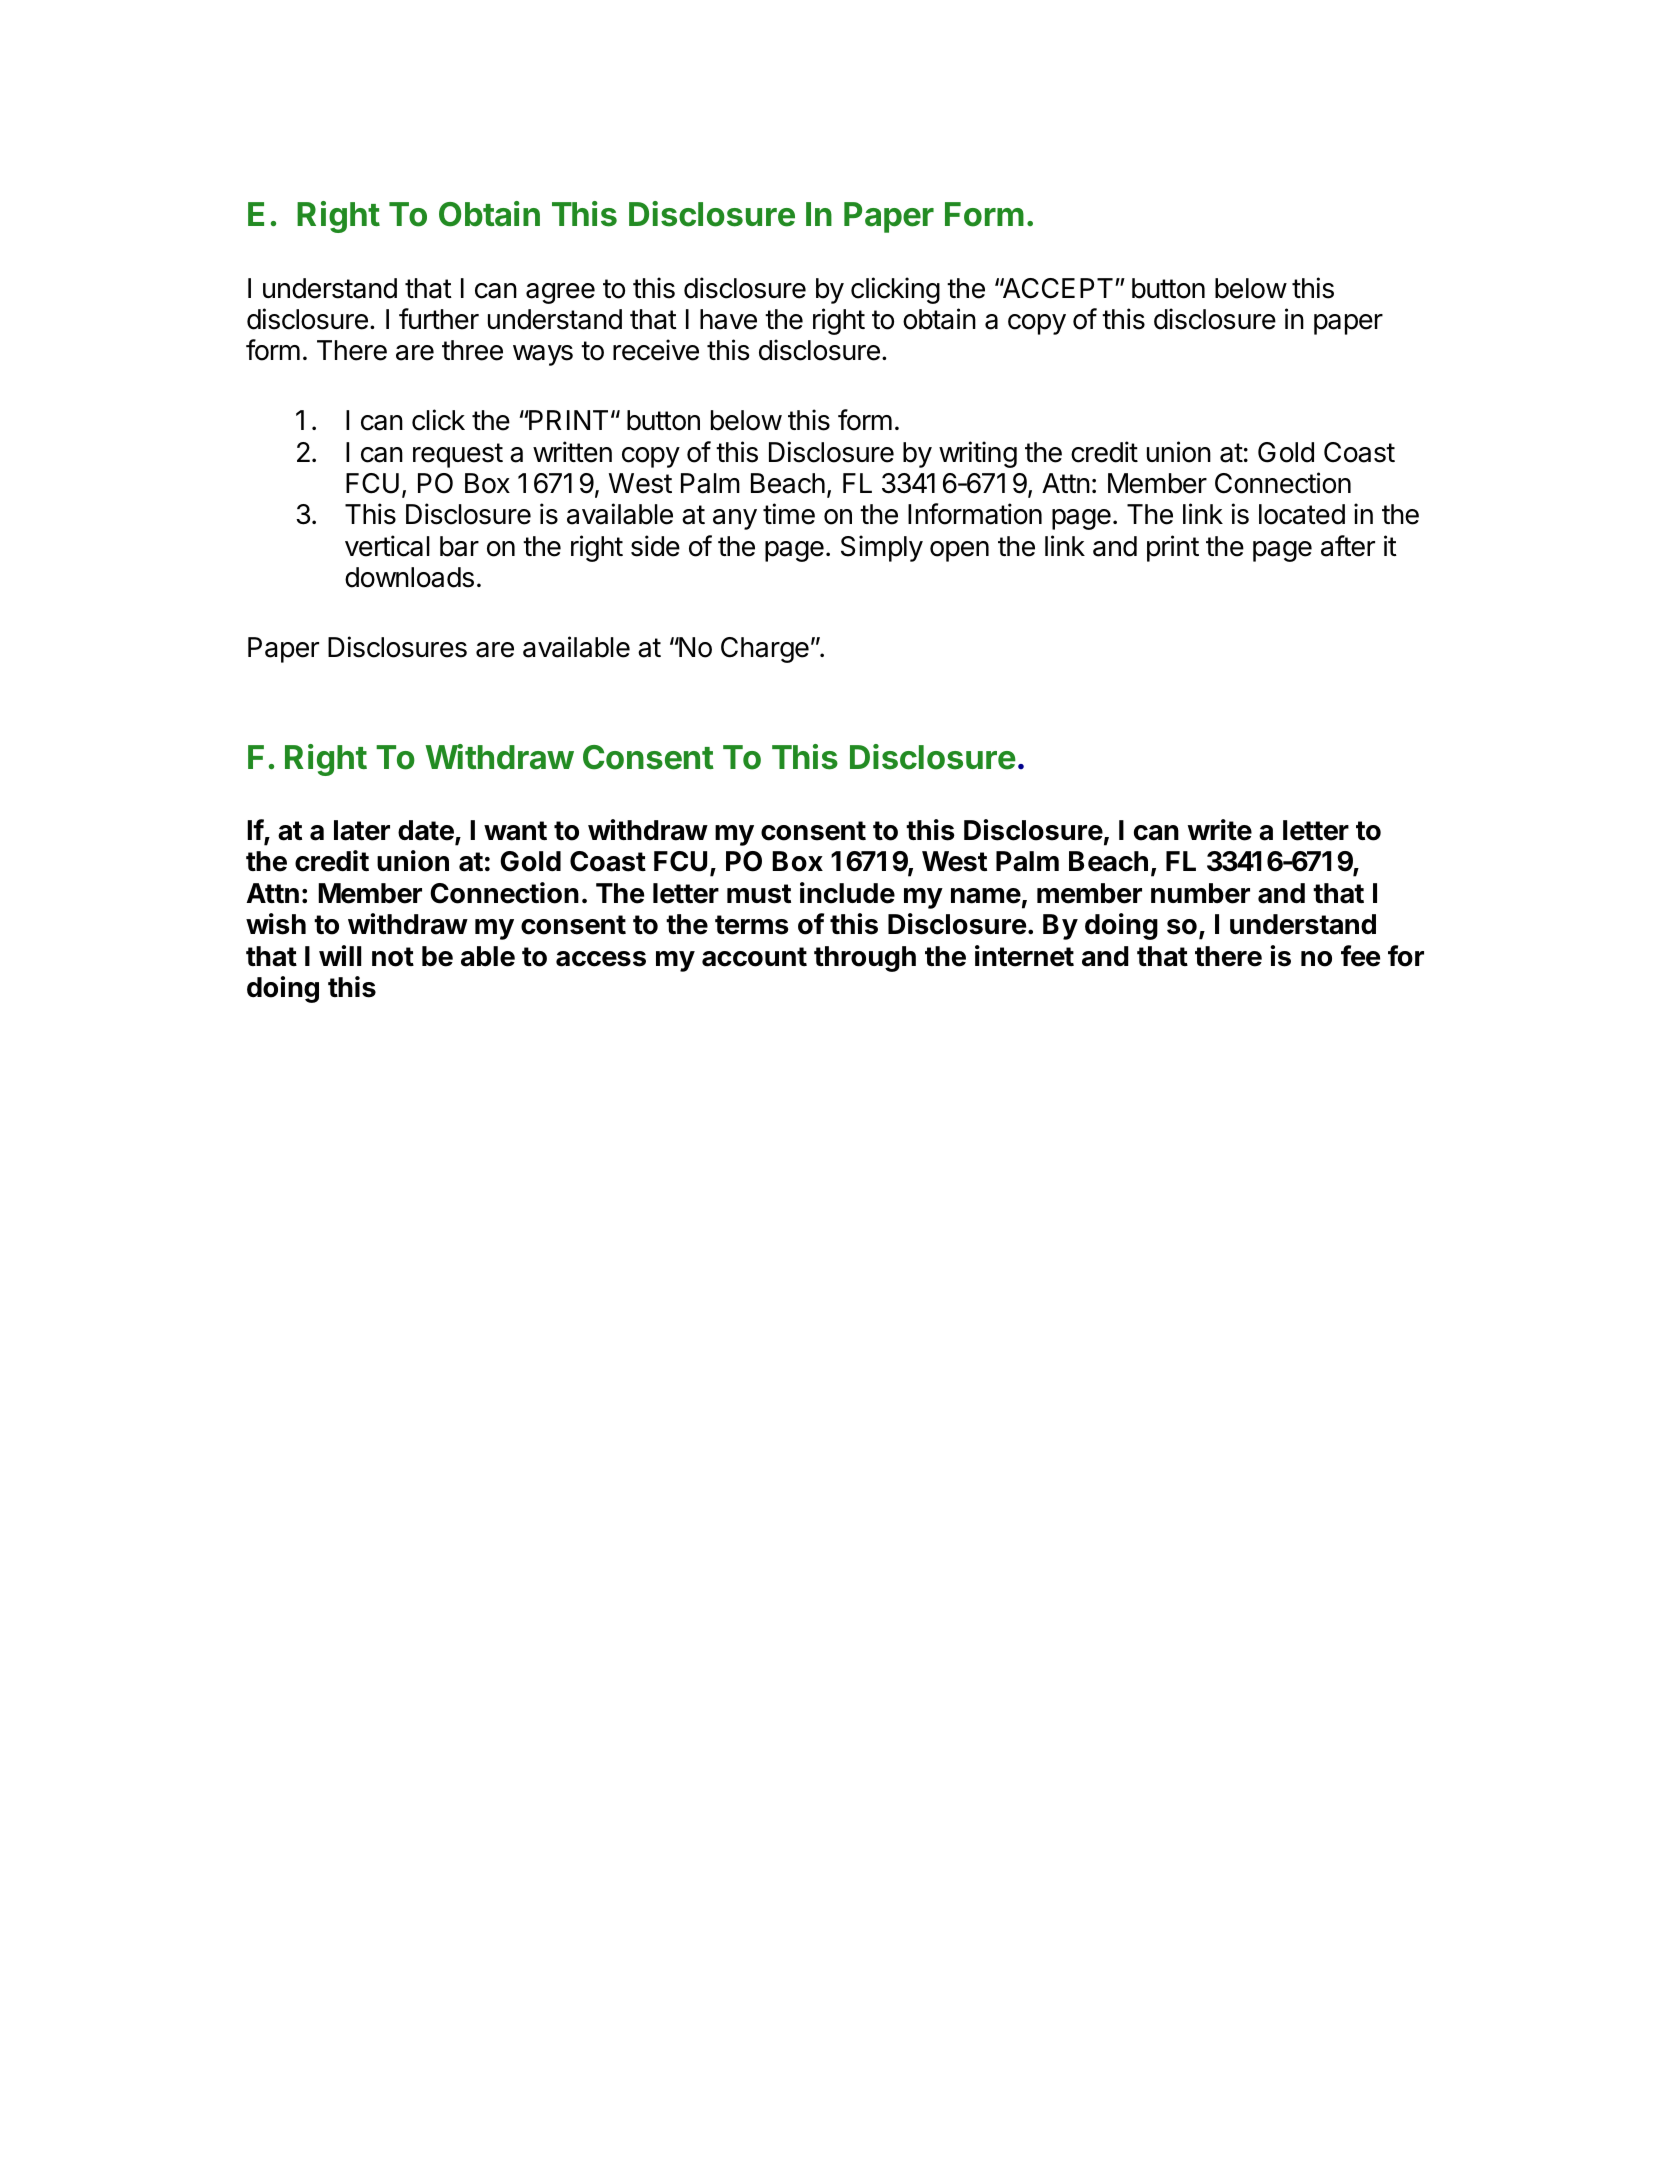  I want to click on terms, so click(752, 925).
